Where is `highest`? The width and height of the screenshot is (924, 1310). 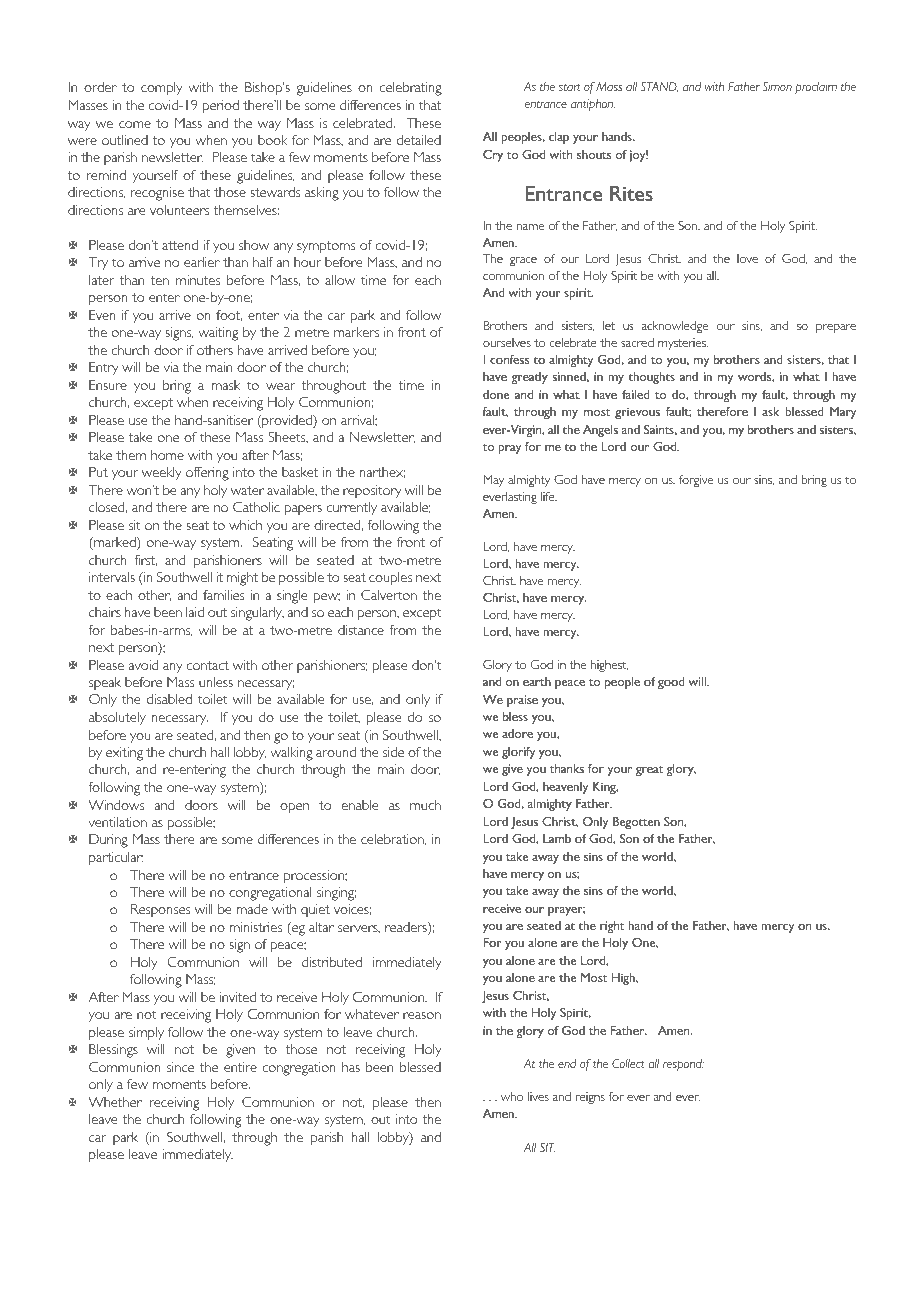 highest is located at coordinates (609, 666).
